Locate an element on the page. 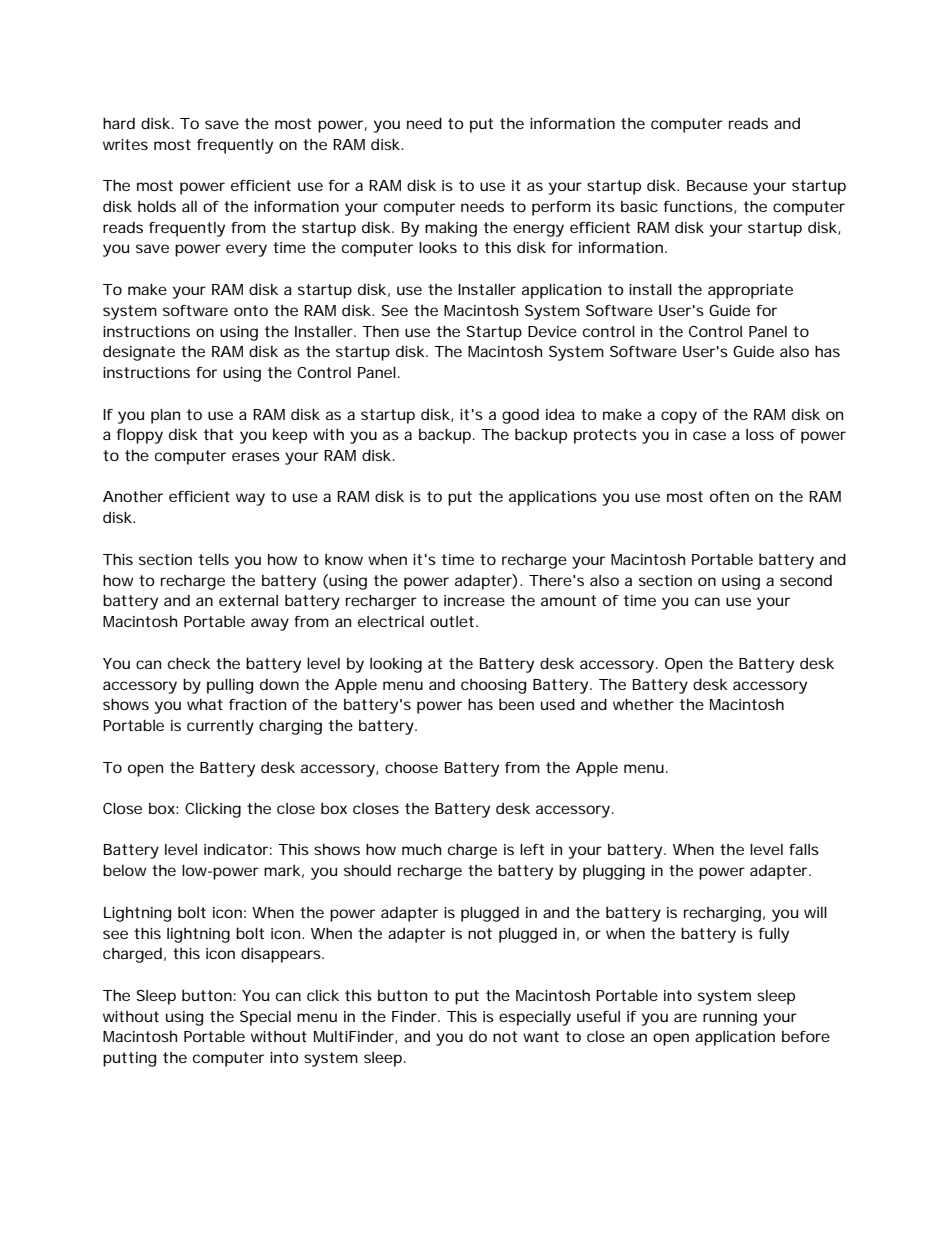  making is located at coordinates (451, 229).
